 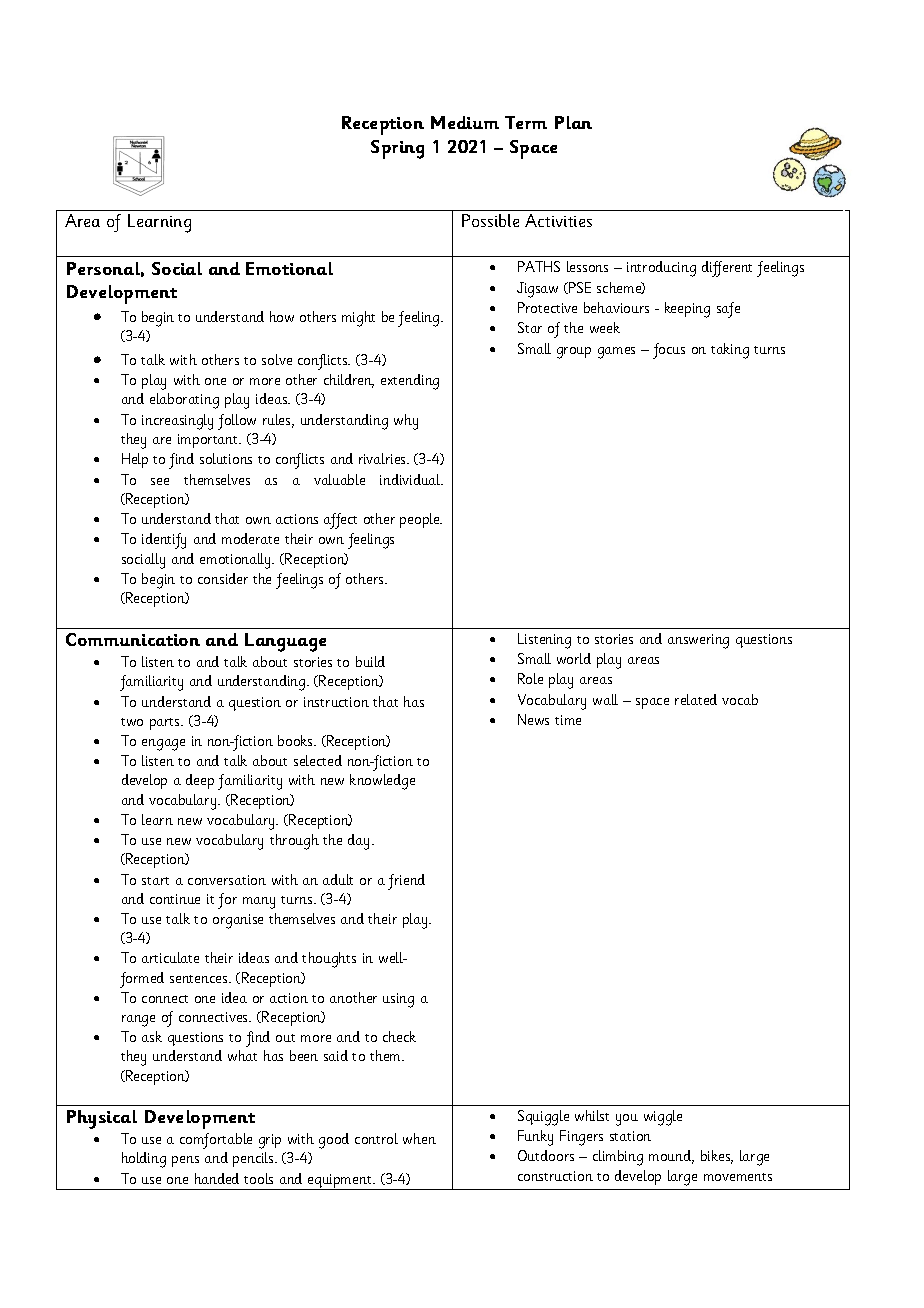 What do you see at coordinates (382, 782) in the page?
I see `knowledge` at bounding box center [382, 782].
